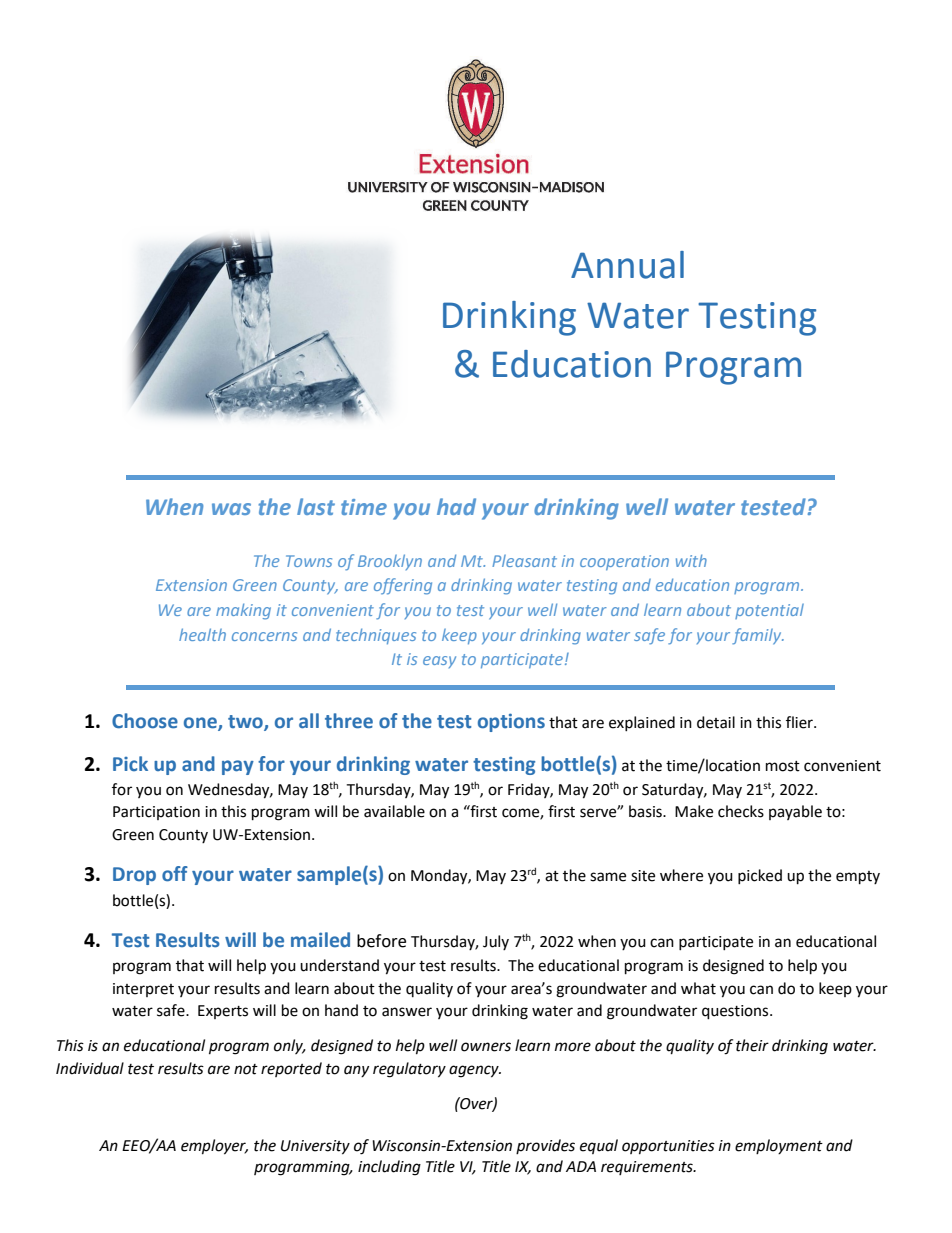  I want to click on easy, so click(439, 662).
